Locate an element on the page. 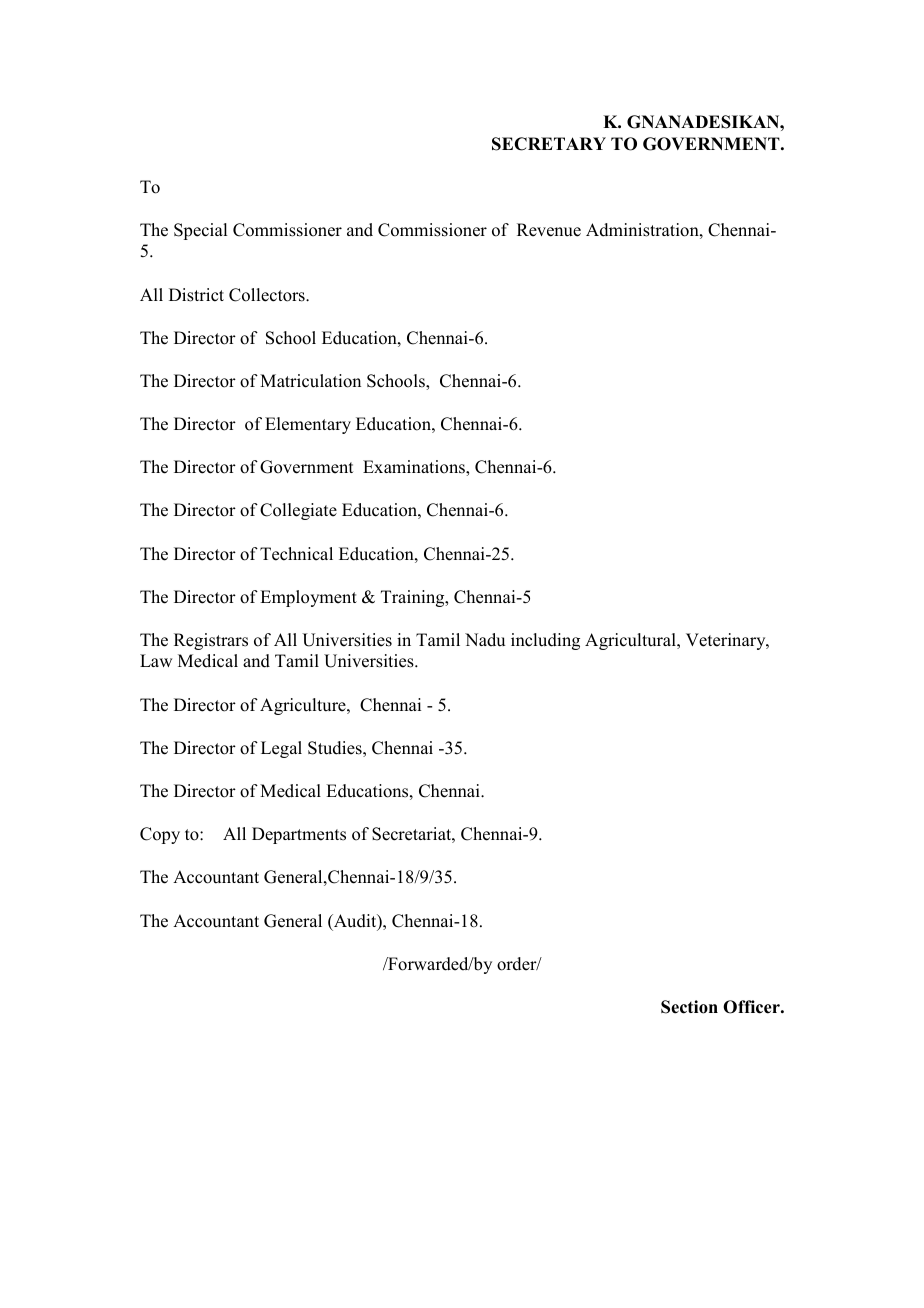 The height and width of the page is (1308, 924). Copy is located at coordinates (160, 835).
